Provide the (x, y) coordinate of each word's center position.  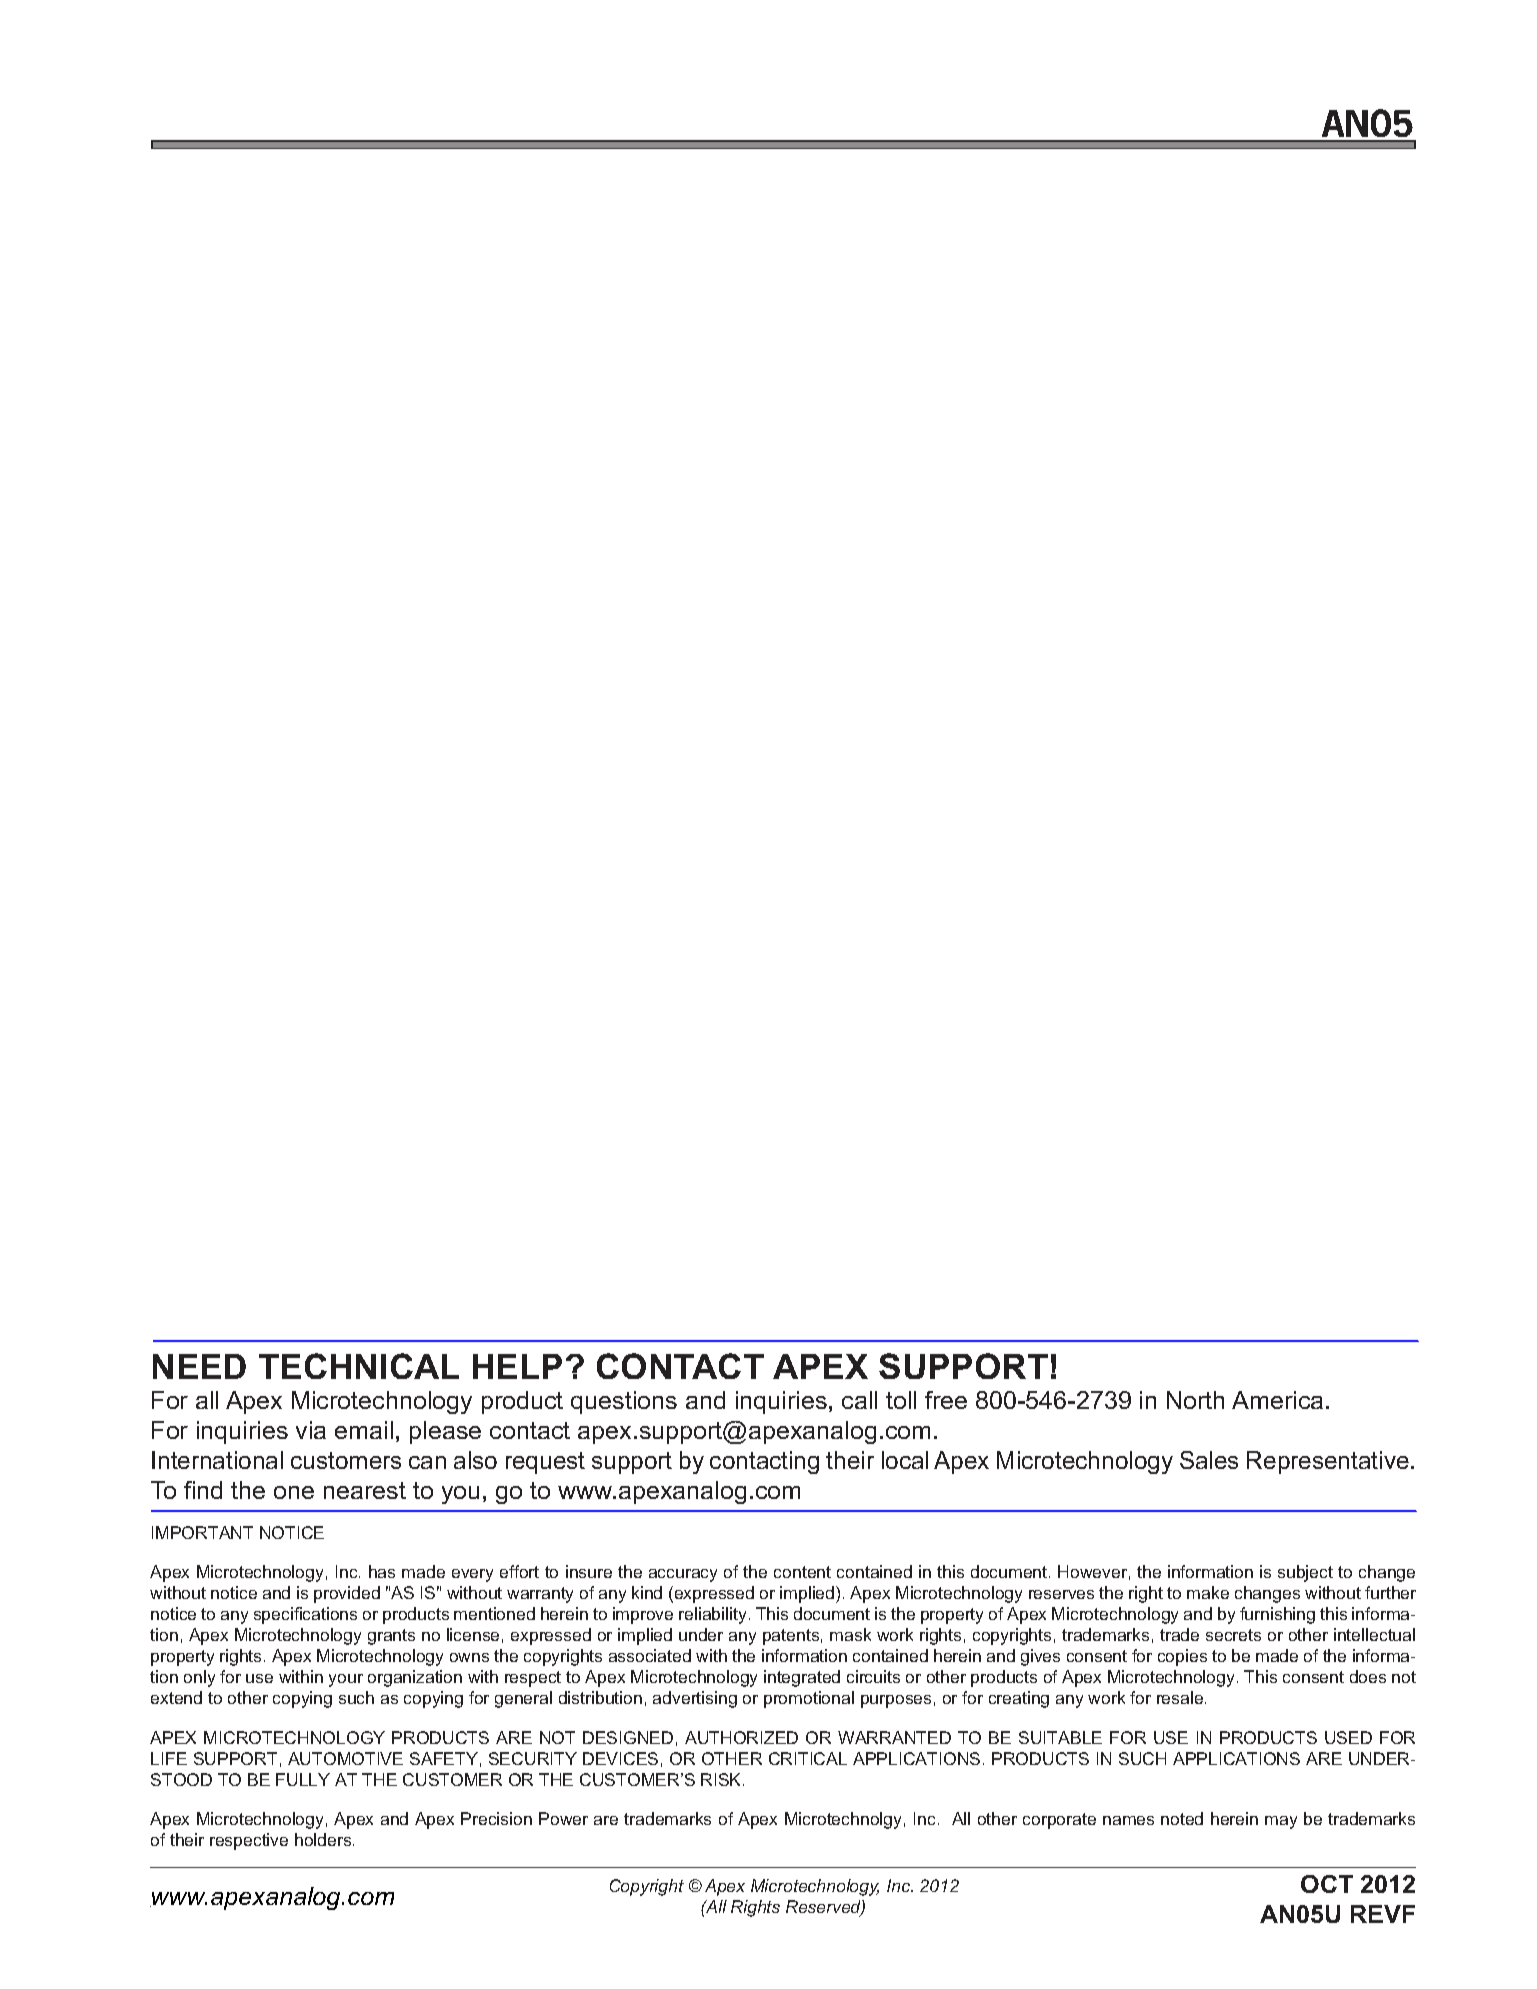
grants (391, 1637)
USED (1348, 1737)
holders (324, 1839)
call (859, 1400)
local (905, 1460)
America (1277, 1400)
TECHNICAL (359, 1366)
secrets (1233, 1635)
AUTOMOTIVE (345, 1758)
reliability (712, 1615)
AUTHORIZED (741, 1737)
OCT (1327, 1884)
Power (563, 1818)
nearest (365, 1490)
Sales (1209, 1460)
